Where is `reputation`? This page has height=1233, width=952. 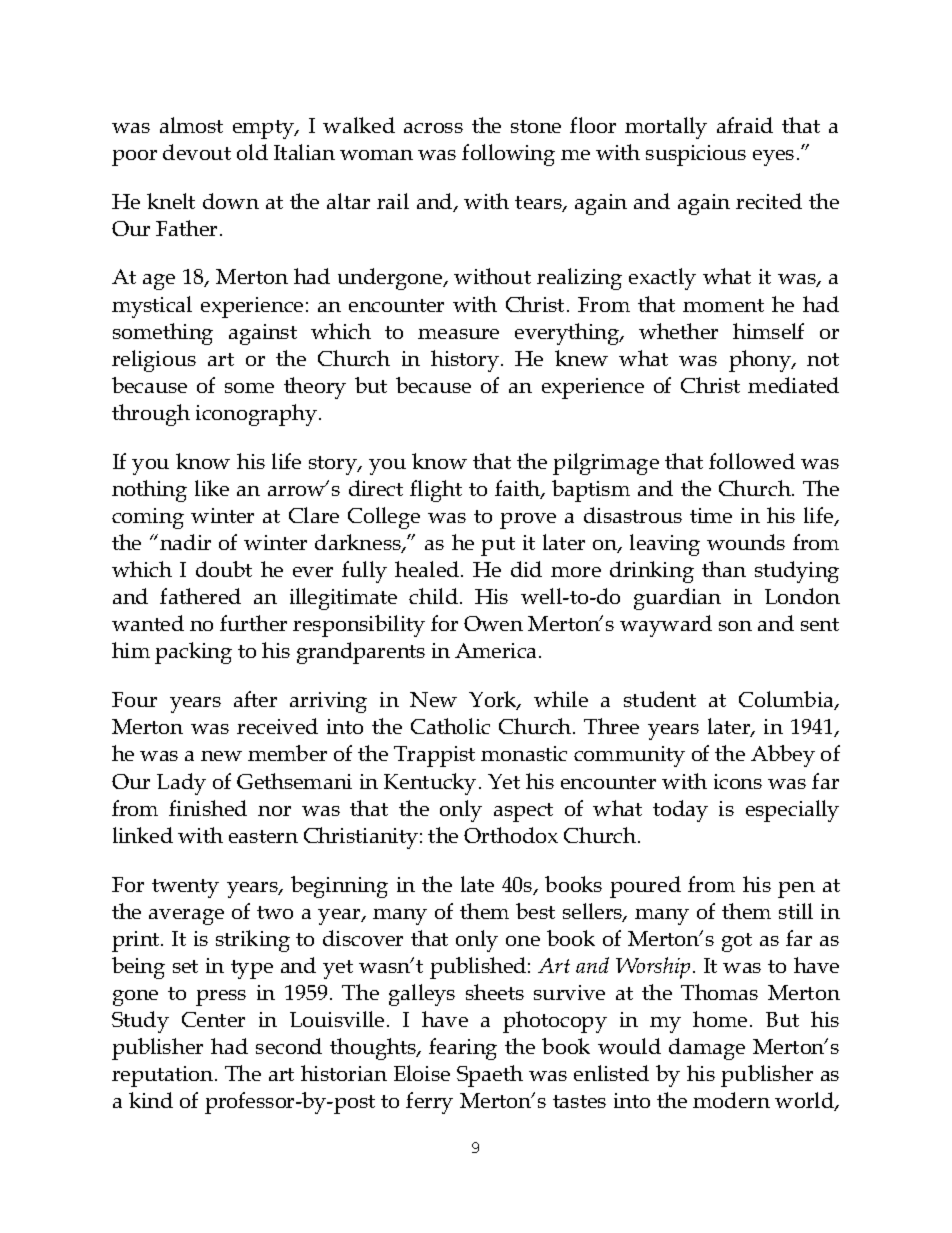 reputation is located at coordinates (164, 1076).
